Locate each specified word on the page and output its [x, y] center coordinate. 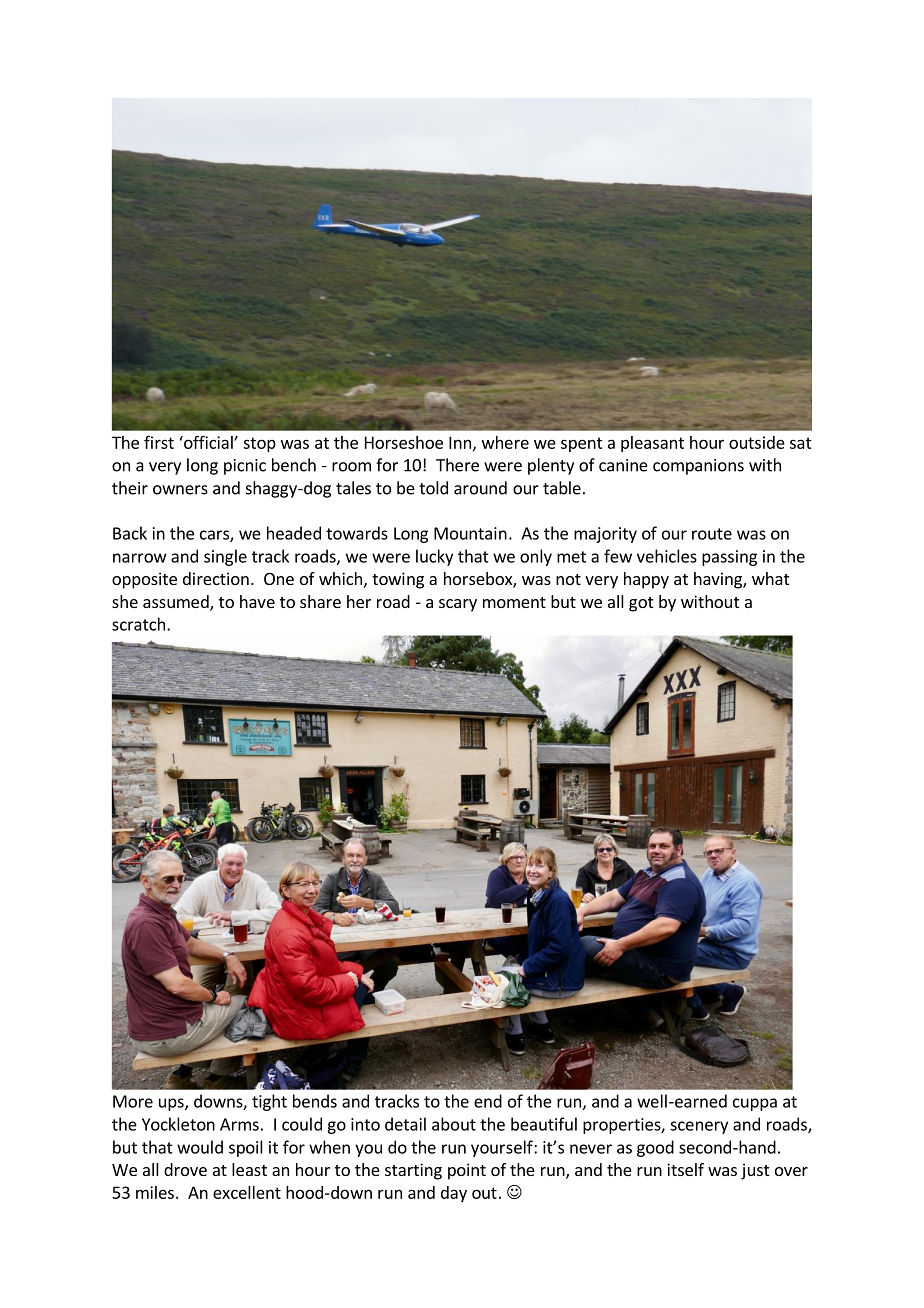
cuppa [755, 1104]
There [457, 465]
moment [514, 602]
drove [185, 1169]
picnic [245, 467]
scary [458, 605]
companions [698, 467]
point [467, 1171]
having [719, 580]
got [641, 604]
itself [685, 1169]
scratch [138, 624]
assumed [177, 603]
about [454, 1124]
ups [172, 1104]
